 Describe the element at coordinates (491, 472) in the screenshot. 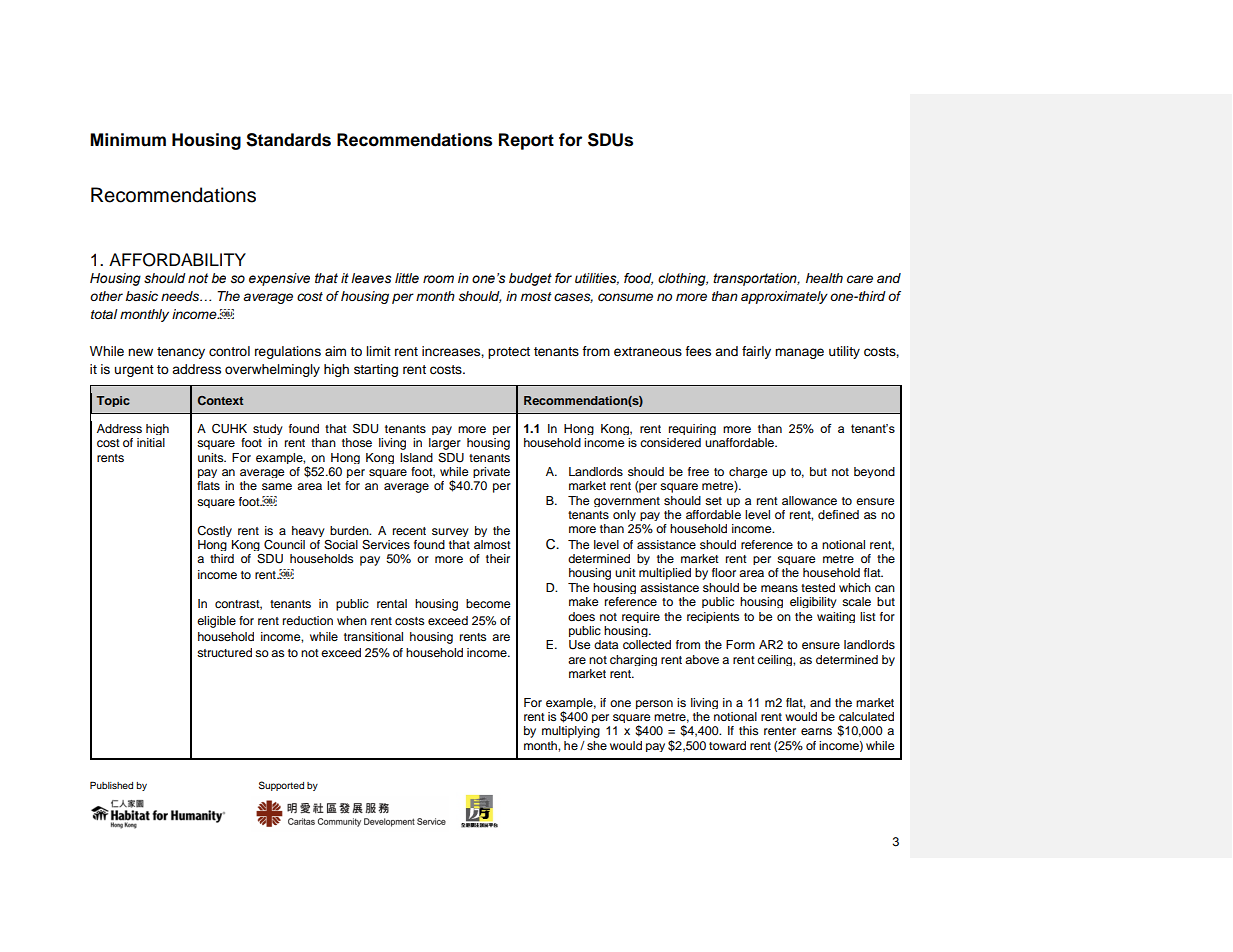

I see `private` at that location.
